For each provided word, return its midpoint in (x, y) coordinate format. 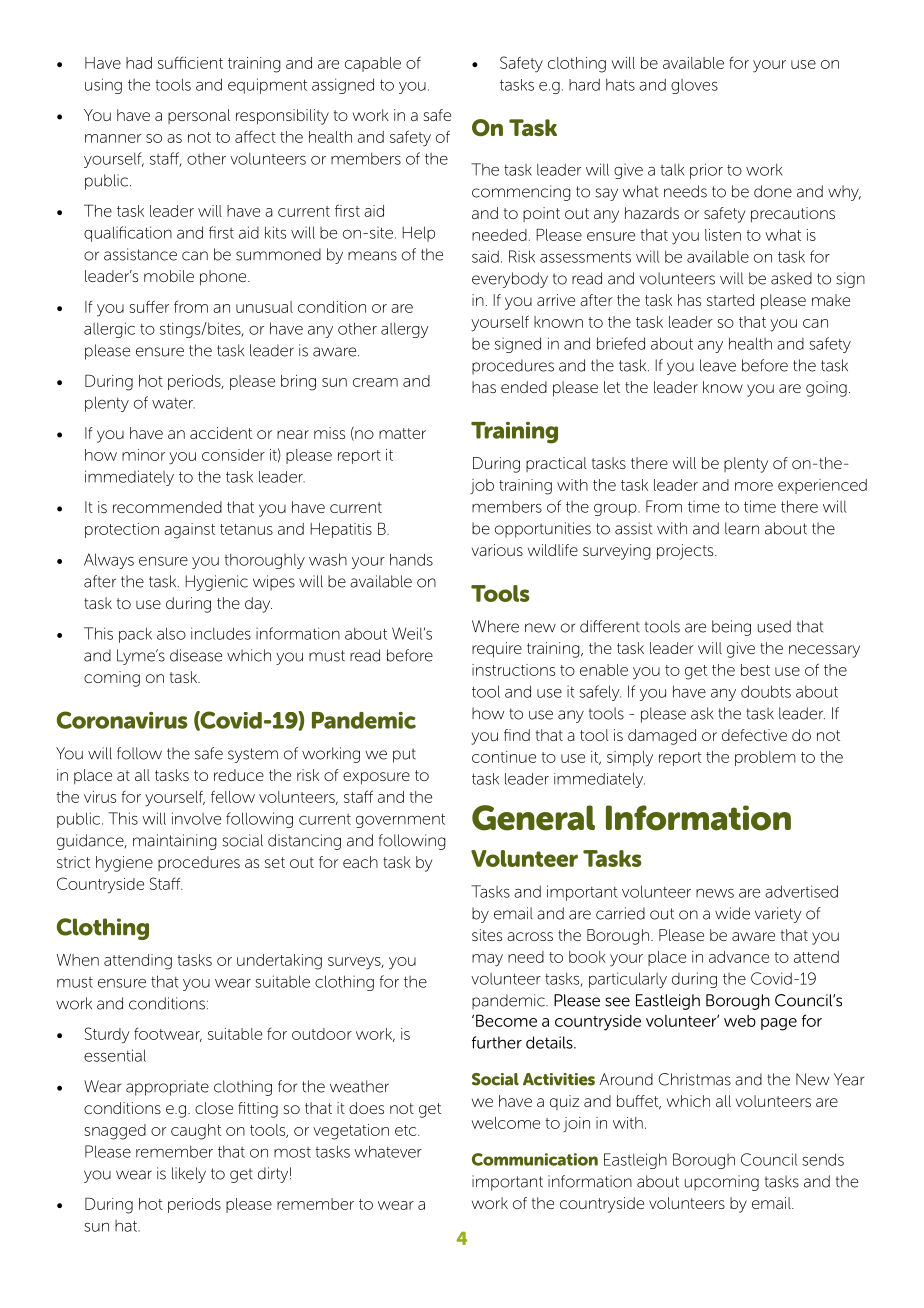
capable (373, 64)
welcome (505, 1123)
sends (823, 1159)
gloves (694, 86)
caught (196, 1132)
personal (199, 116)
